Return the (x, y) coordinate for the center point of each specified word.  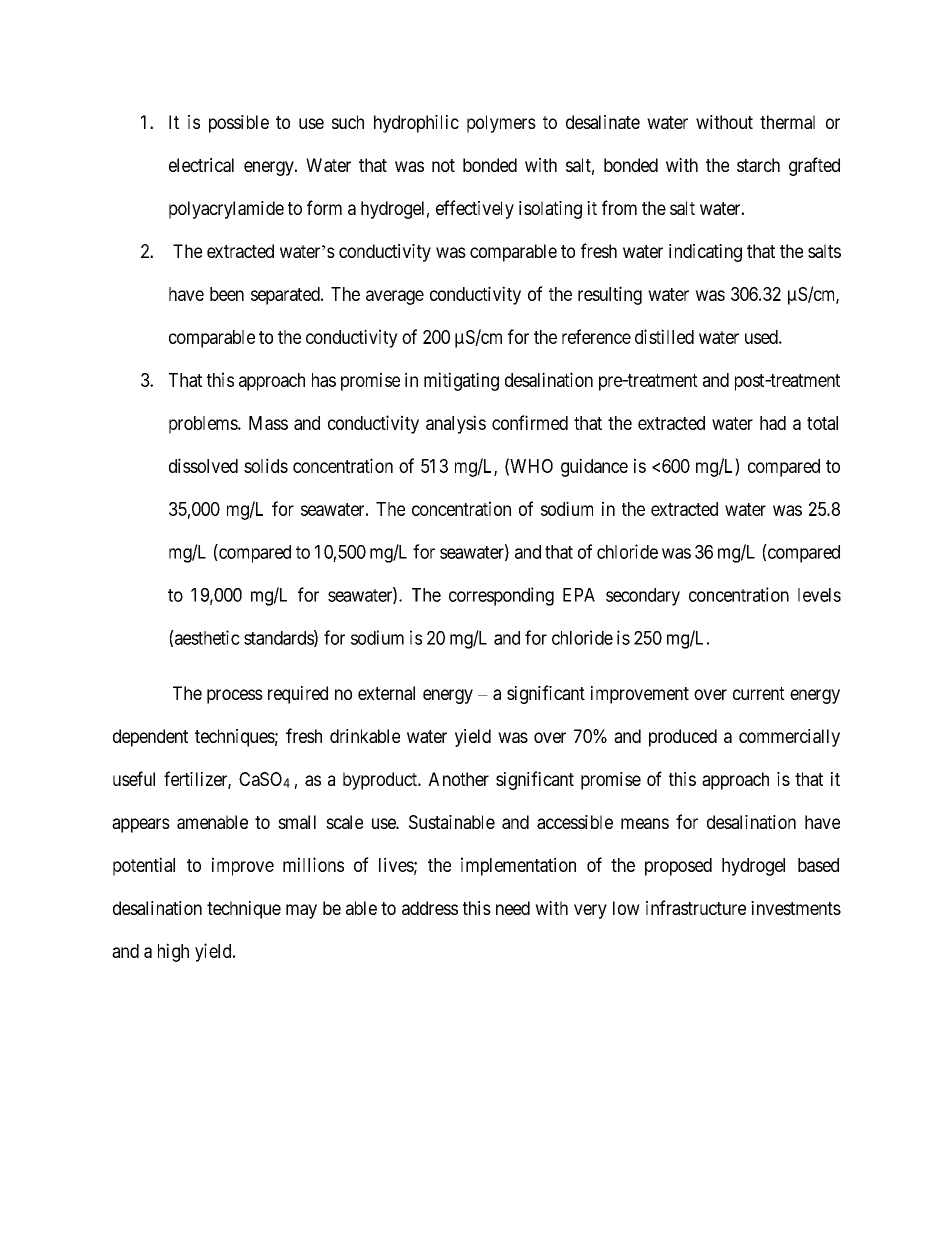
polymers (501, 124)
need (513, 908)
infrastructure (696, 907)
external (386, 693)
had (773, 423)
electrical (201, 165)
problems (204, 425)
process (235, 696)
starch (758, 165)
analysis (456, 424)
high (173, 952)
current (759, 693)
